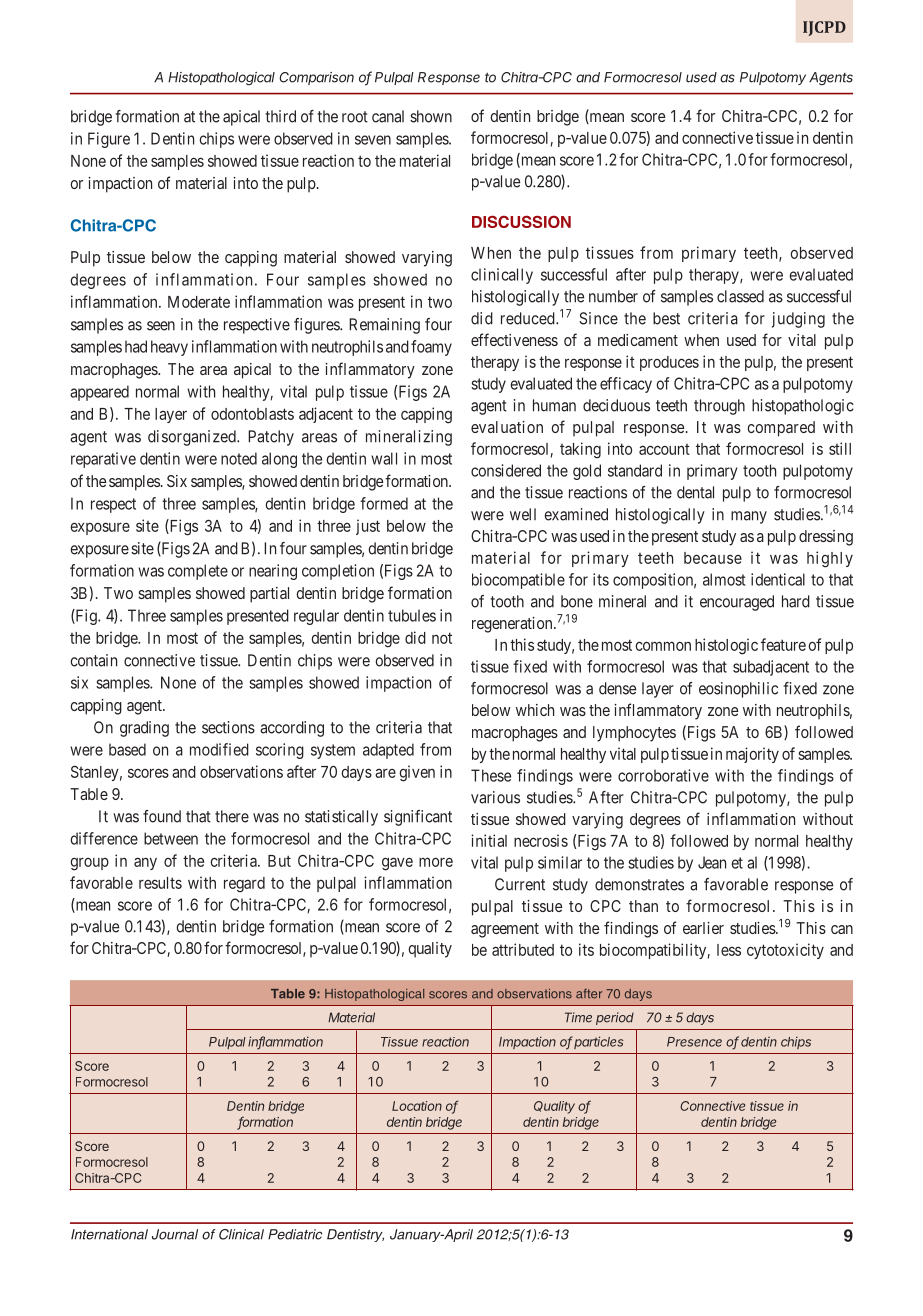 Image resolution: width=923 pixels, height=1316 pixels. I want to click on tubules, so click(412, 615).
